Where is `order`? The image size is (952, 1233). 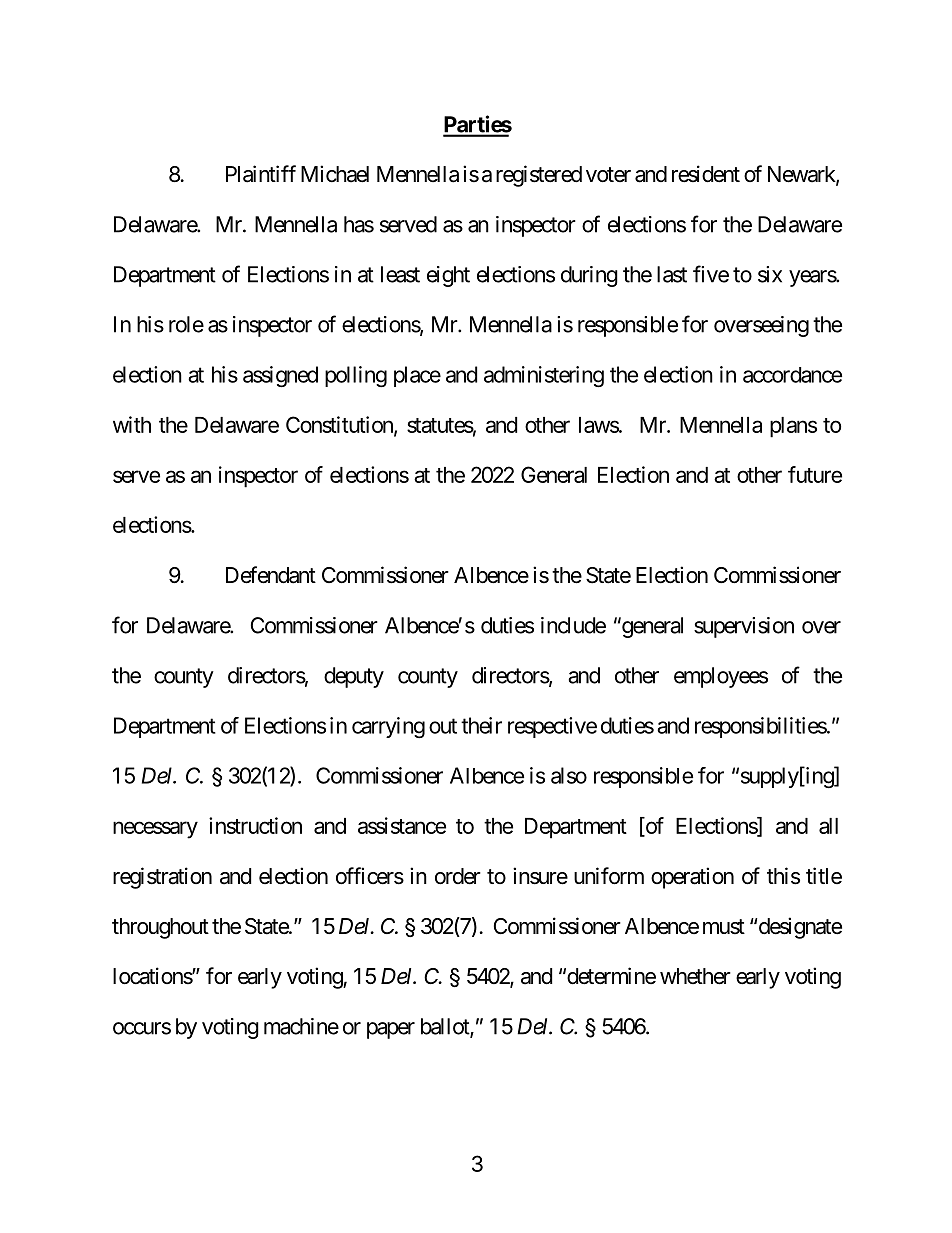
order is located at coordinates (458, 876).
